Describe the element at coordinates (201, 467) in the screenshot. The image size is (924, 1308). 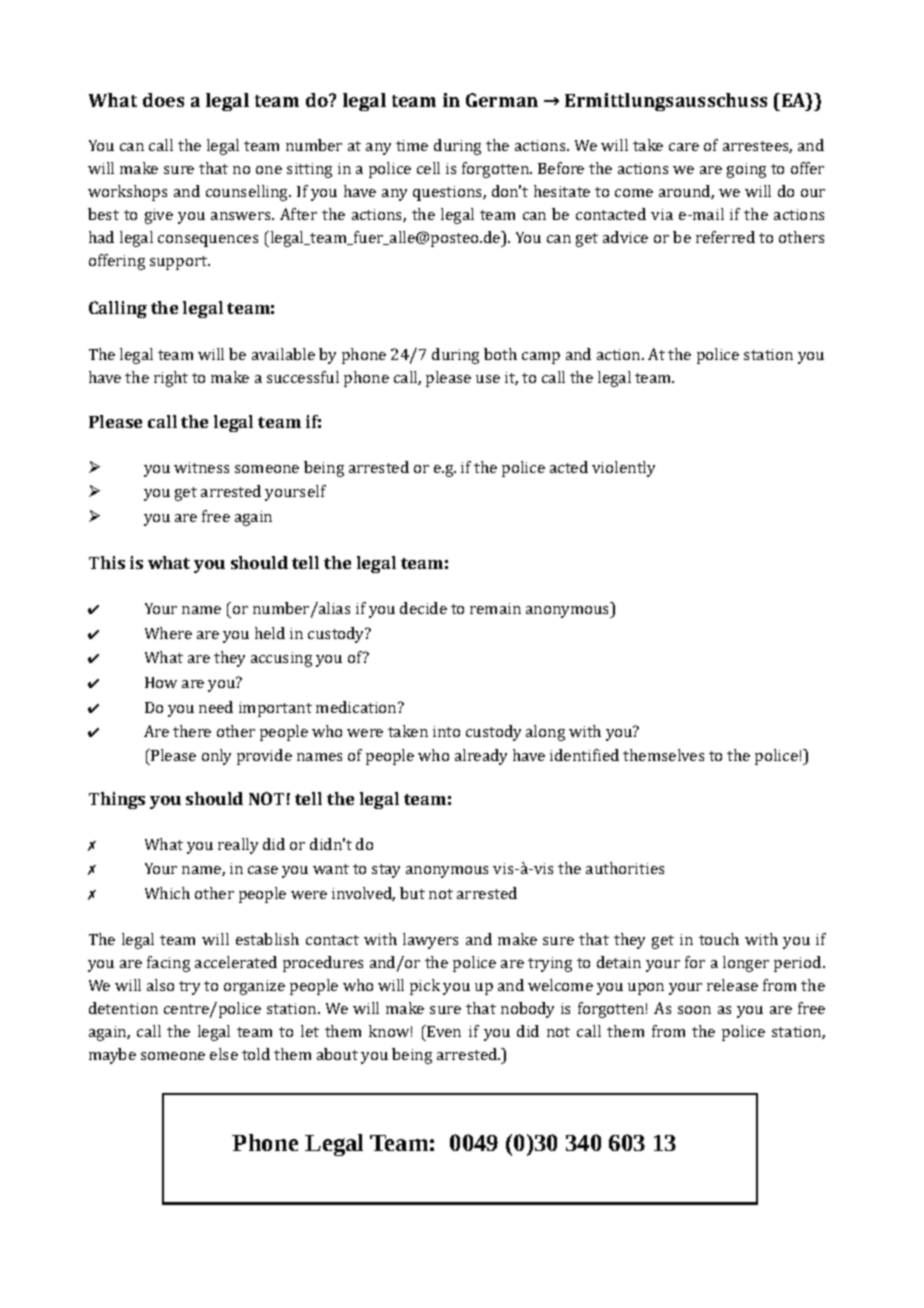
I see `witness` at that location.
